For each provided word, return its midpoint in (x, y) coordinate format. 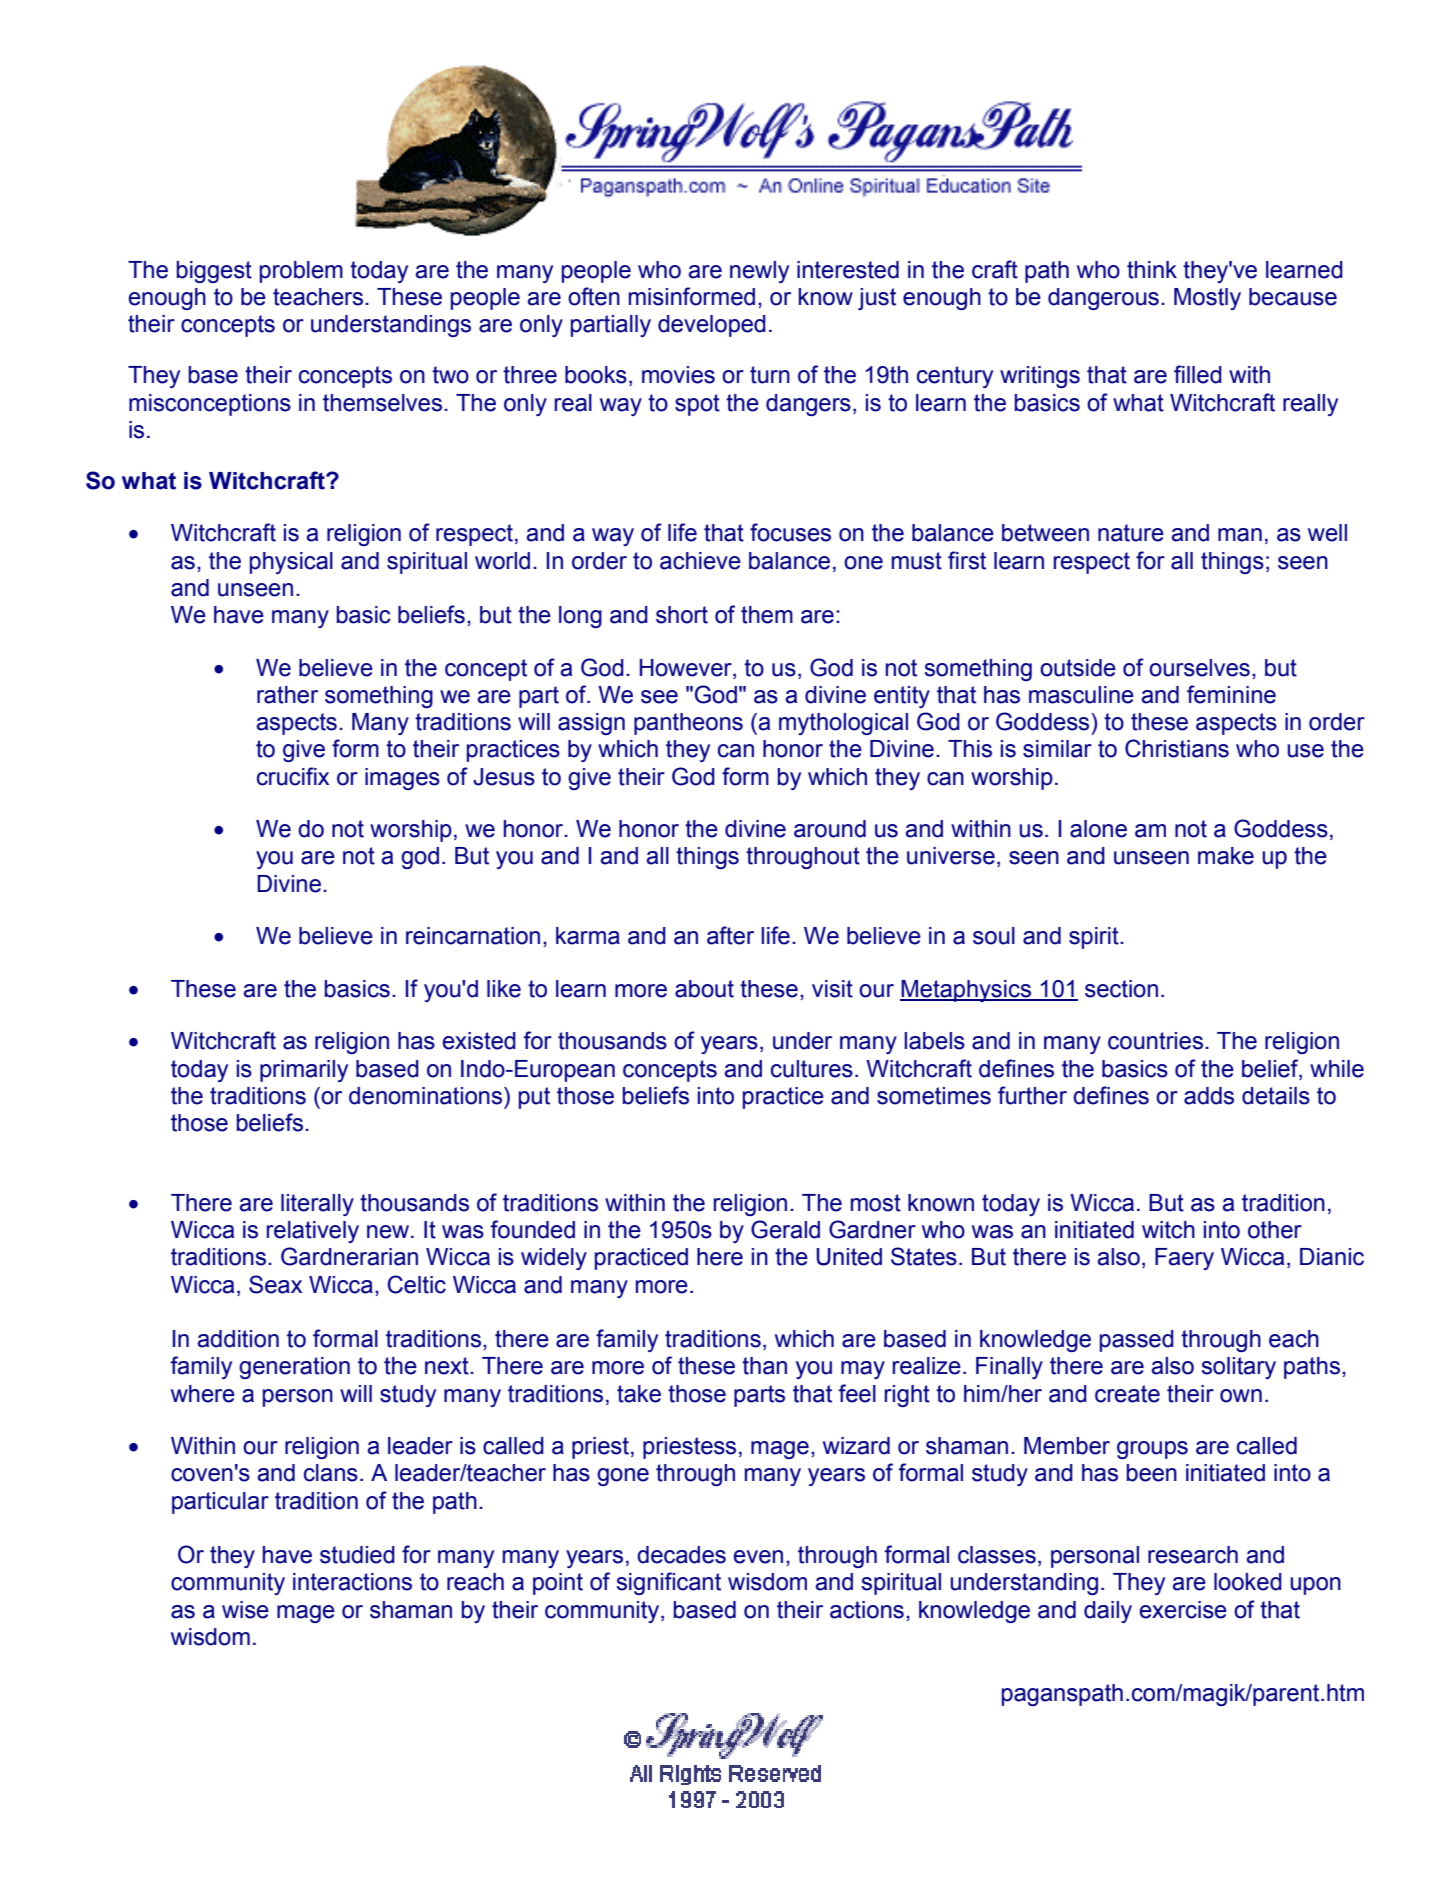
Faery (1184, 1259)
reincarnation (473, 936)
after (730, 935)
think (1152, 270)
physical (291, 563)
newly (759, 272)
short (682, 615)
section (1121, 989)
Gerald (785, 1229)
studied (357, 1555)
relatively (312, 1232)
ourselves (1199, 668)
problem (301, 272)
